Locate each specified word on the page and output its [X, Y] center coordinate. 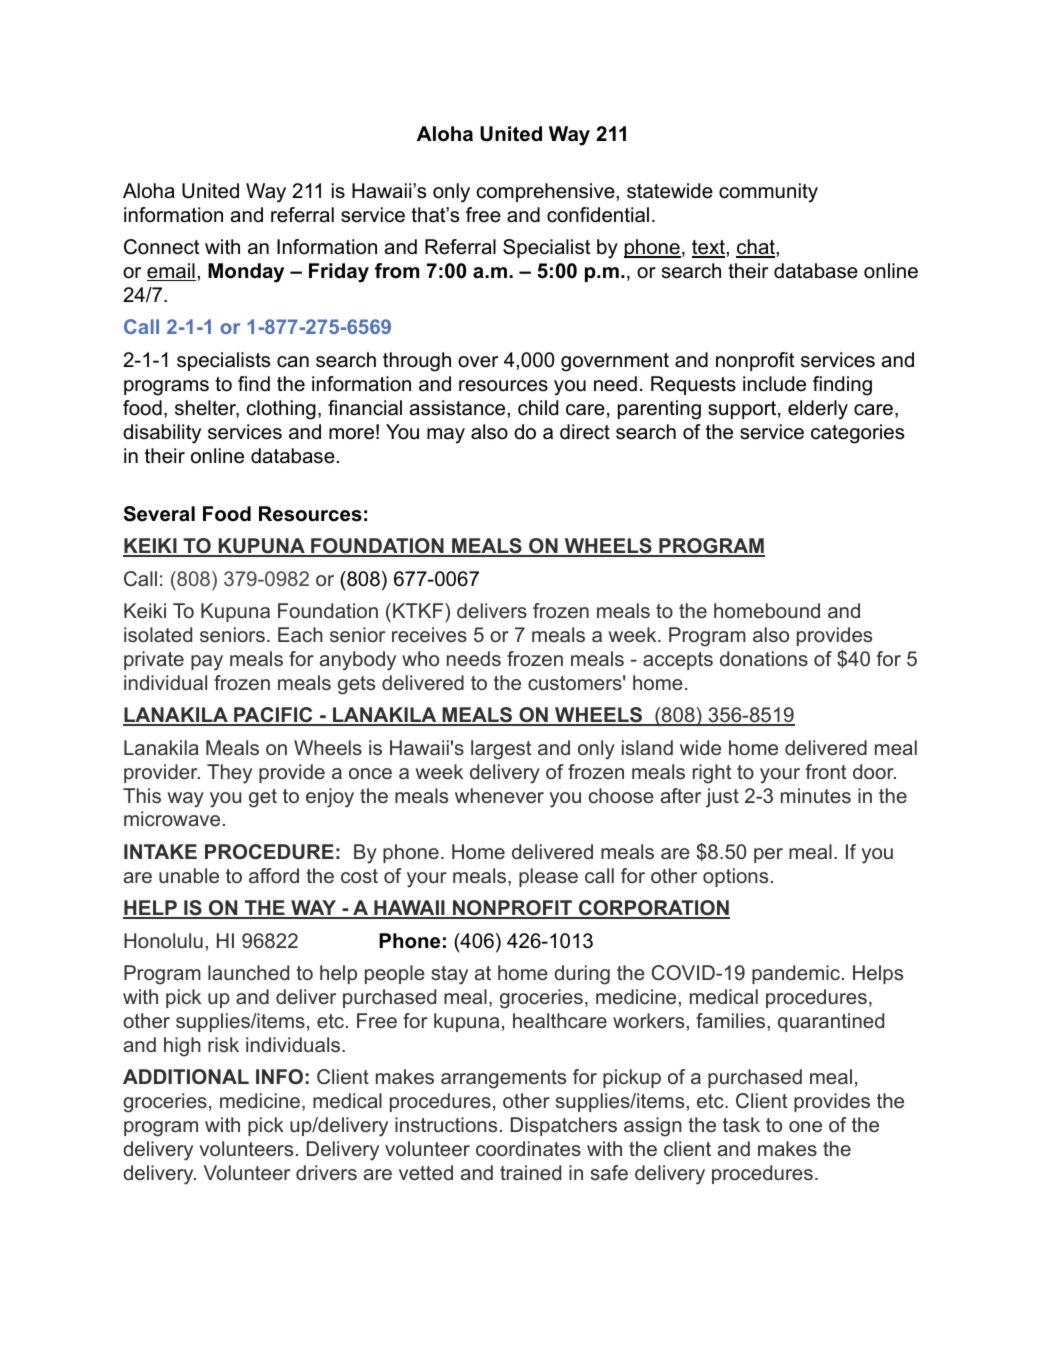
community [768, 193]
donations [764, 658]
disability [162, 434]
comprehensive [546, 192]
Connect [162, 247]
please [548, 877]
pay [207, 663]
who [420, 658]
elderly [818, 410]
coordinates [528, 1148]
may [446, 436]
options [735, 877]
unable [189, 875]
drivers [326, 1172]
